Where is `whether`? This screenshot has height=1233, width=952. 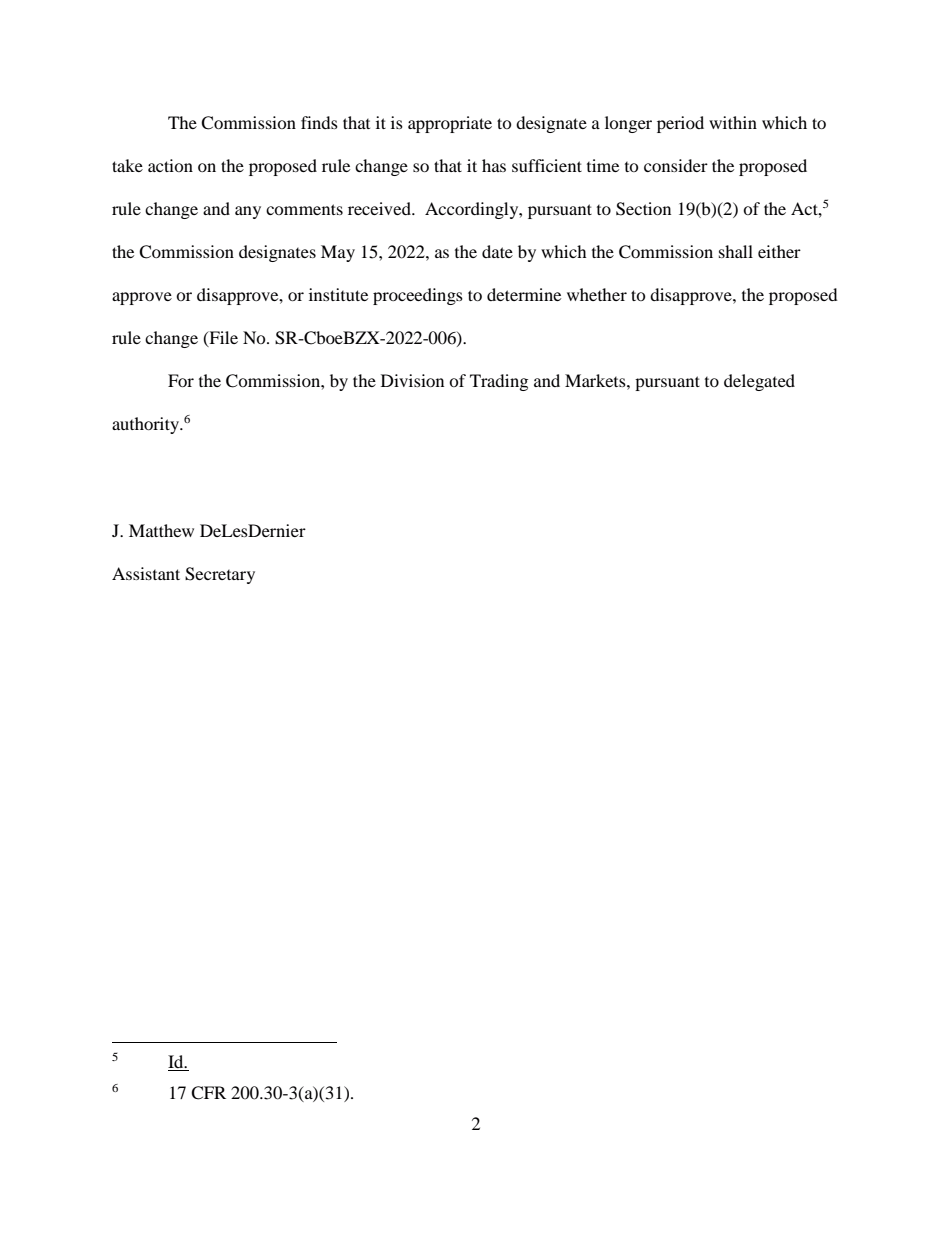
whether is located at coordinates (597, 294).
